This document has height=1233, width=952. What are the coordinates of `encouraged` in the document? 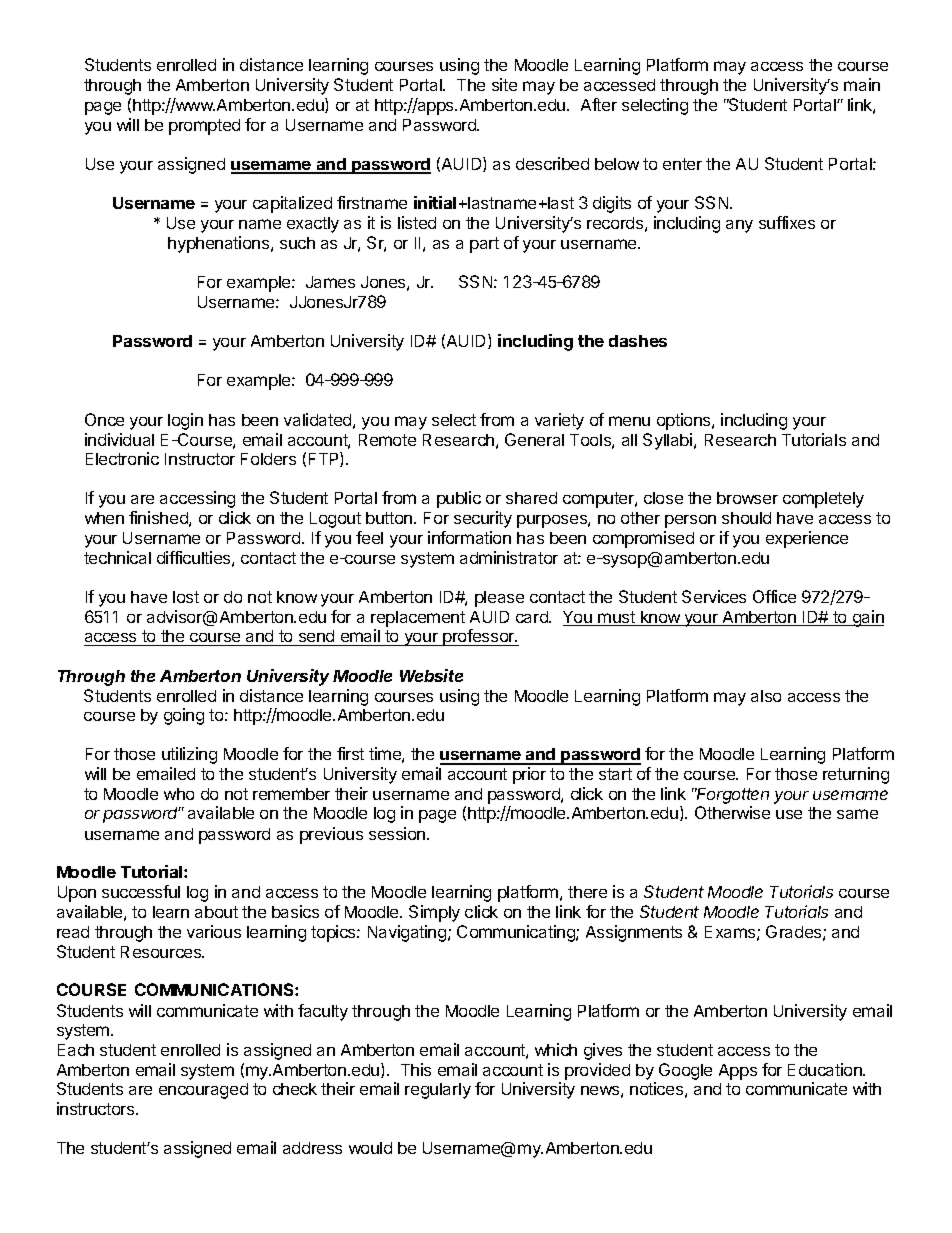 It's located at (203, 1091).
